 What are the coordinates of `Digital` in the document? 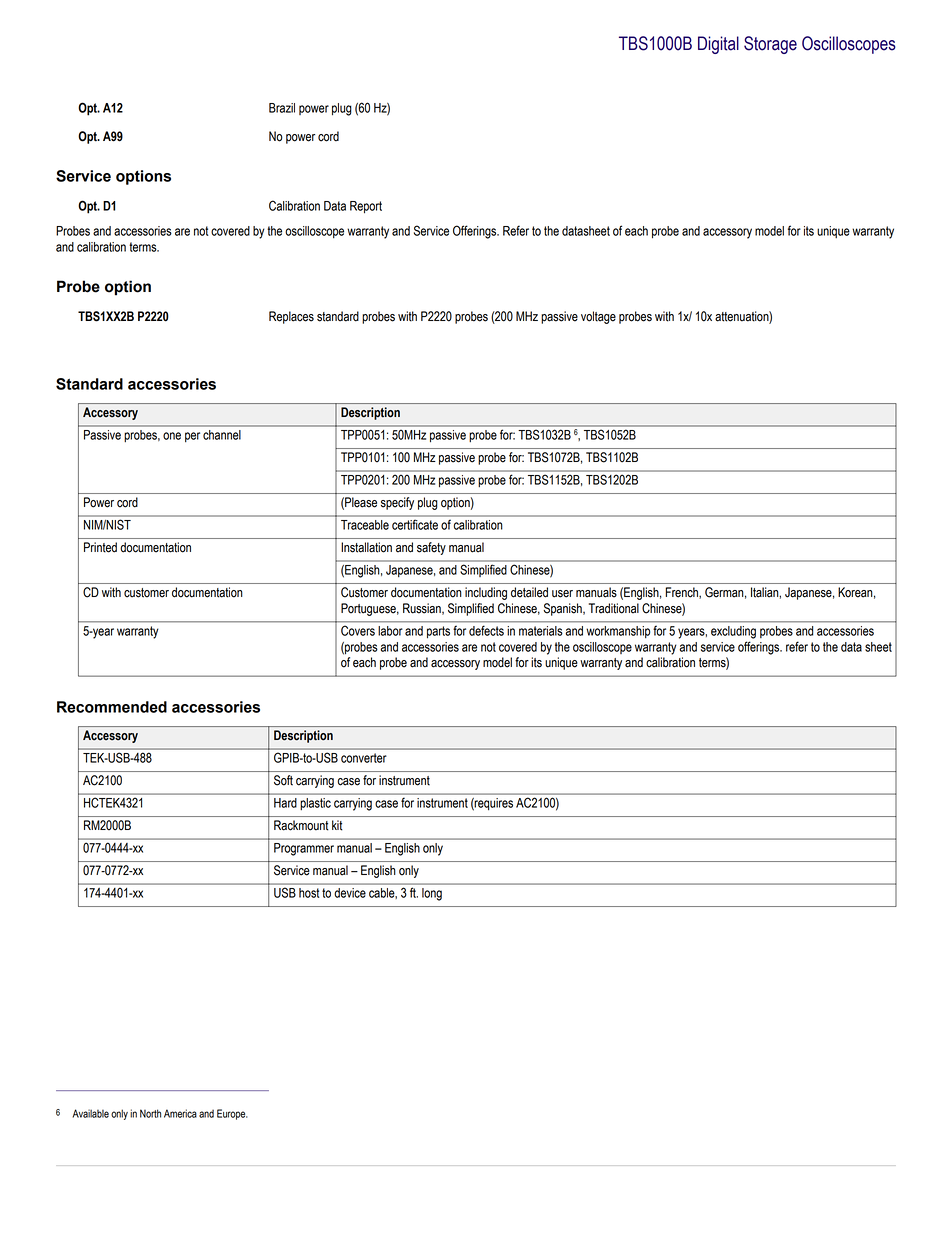 It's located at (718, 45).
